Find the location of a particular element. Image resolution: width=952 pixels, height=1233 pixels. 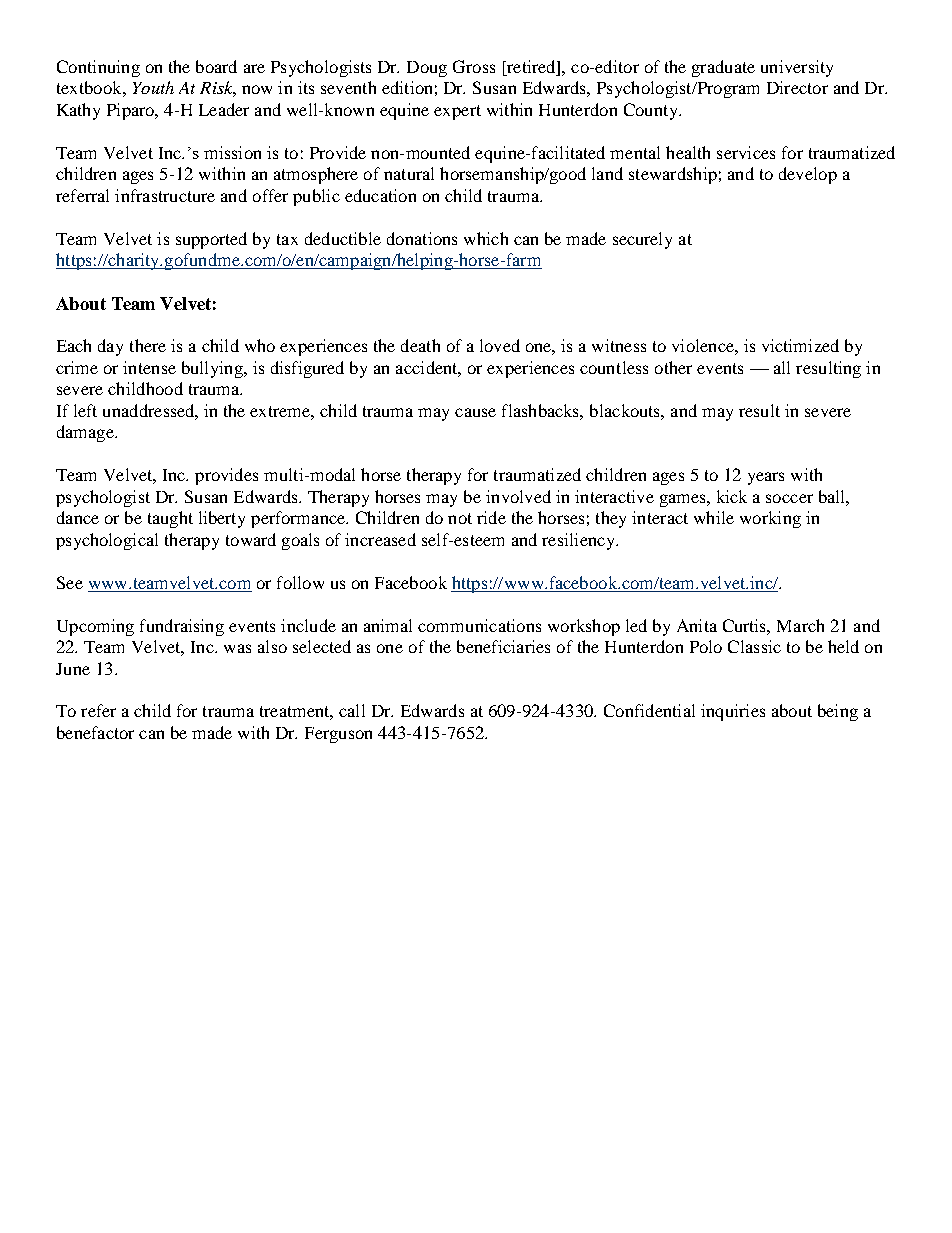

Director is located at coordinates (797, 87).
